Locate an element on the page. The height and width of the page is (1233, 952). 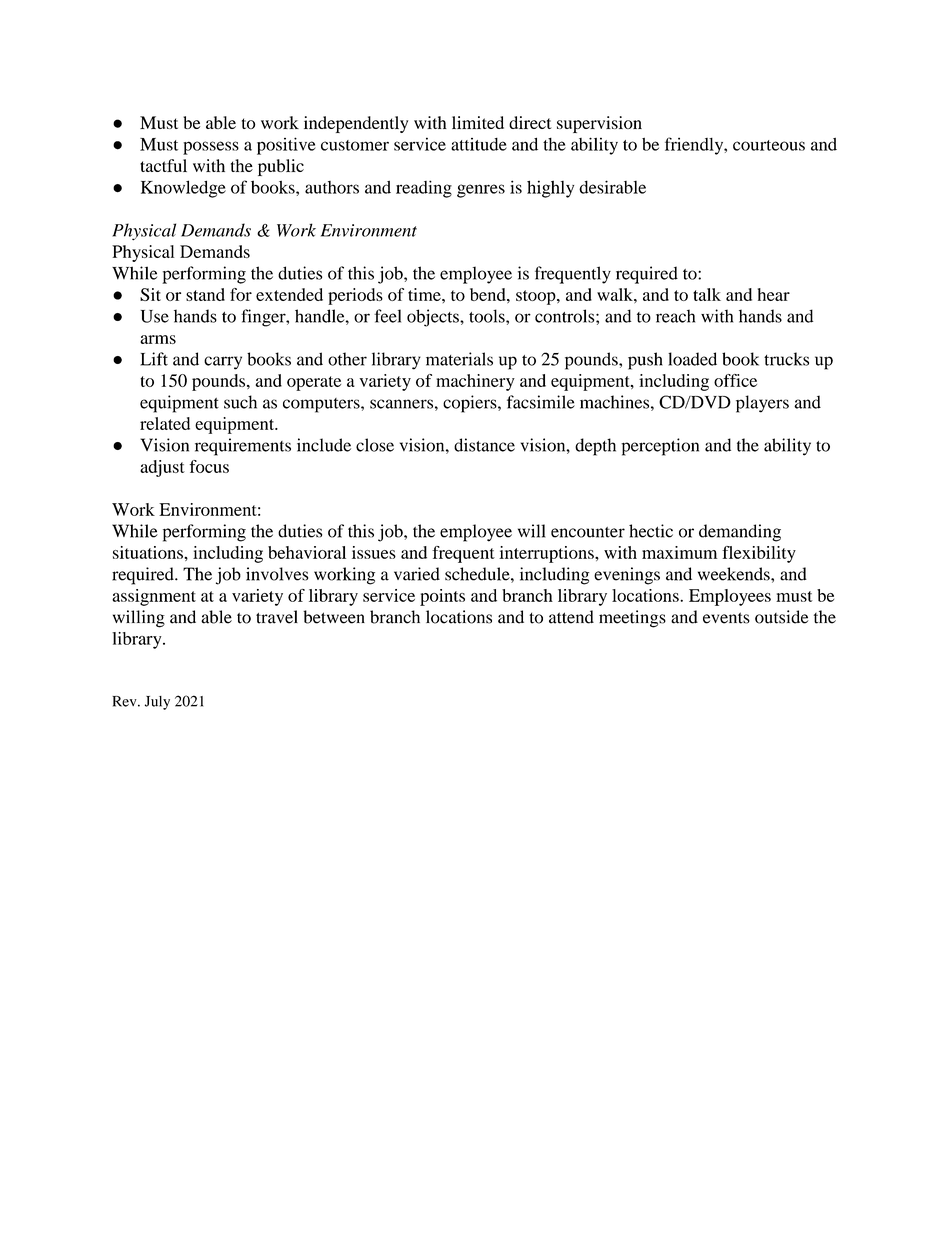
attitude is located at coordinates (479, 144).
